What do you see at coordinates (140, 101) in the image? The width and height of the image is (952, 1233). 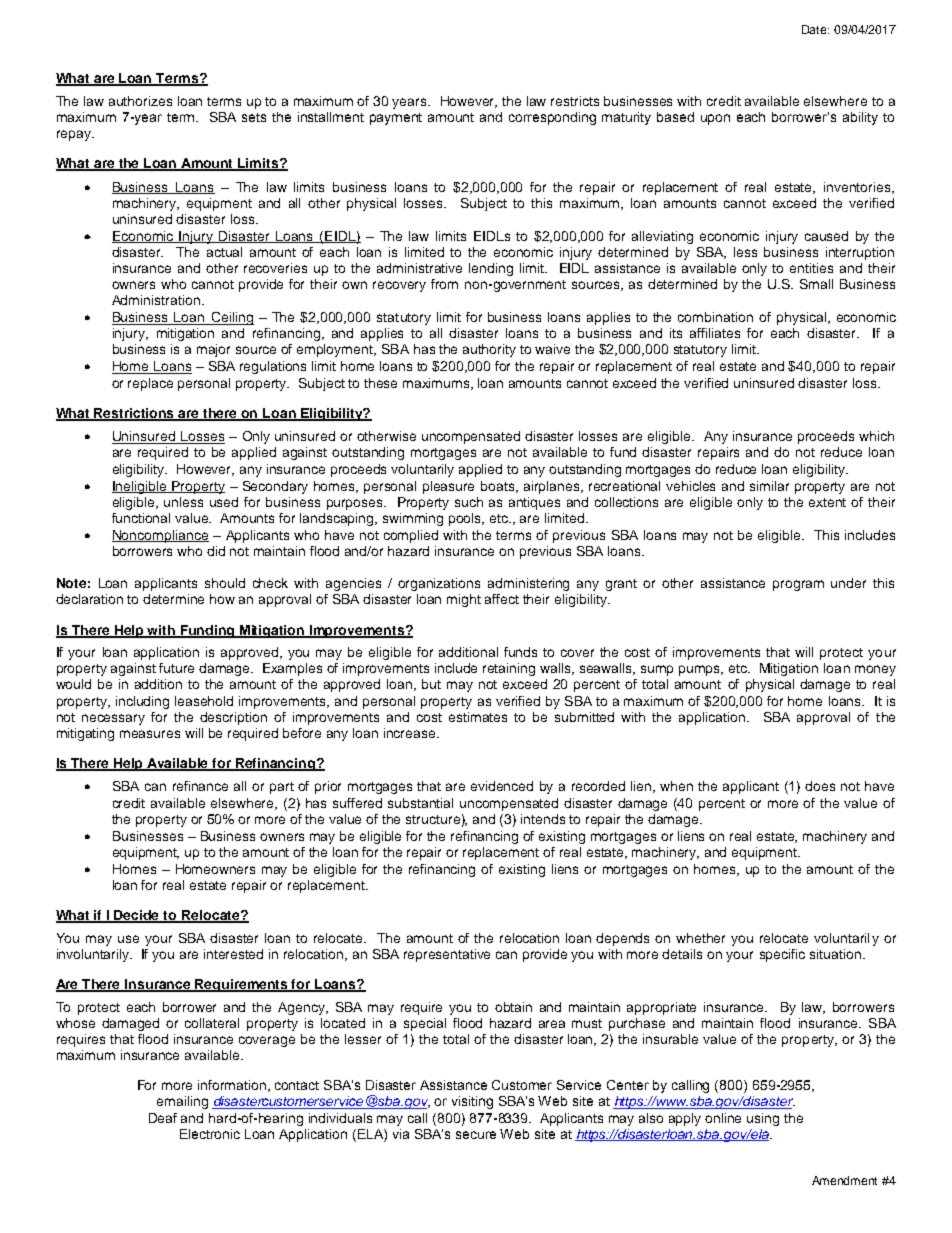 I see `authorizes` at bounding box center [140, 101].
